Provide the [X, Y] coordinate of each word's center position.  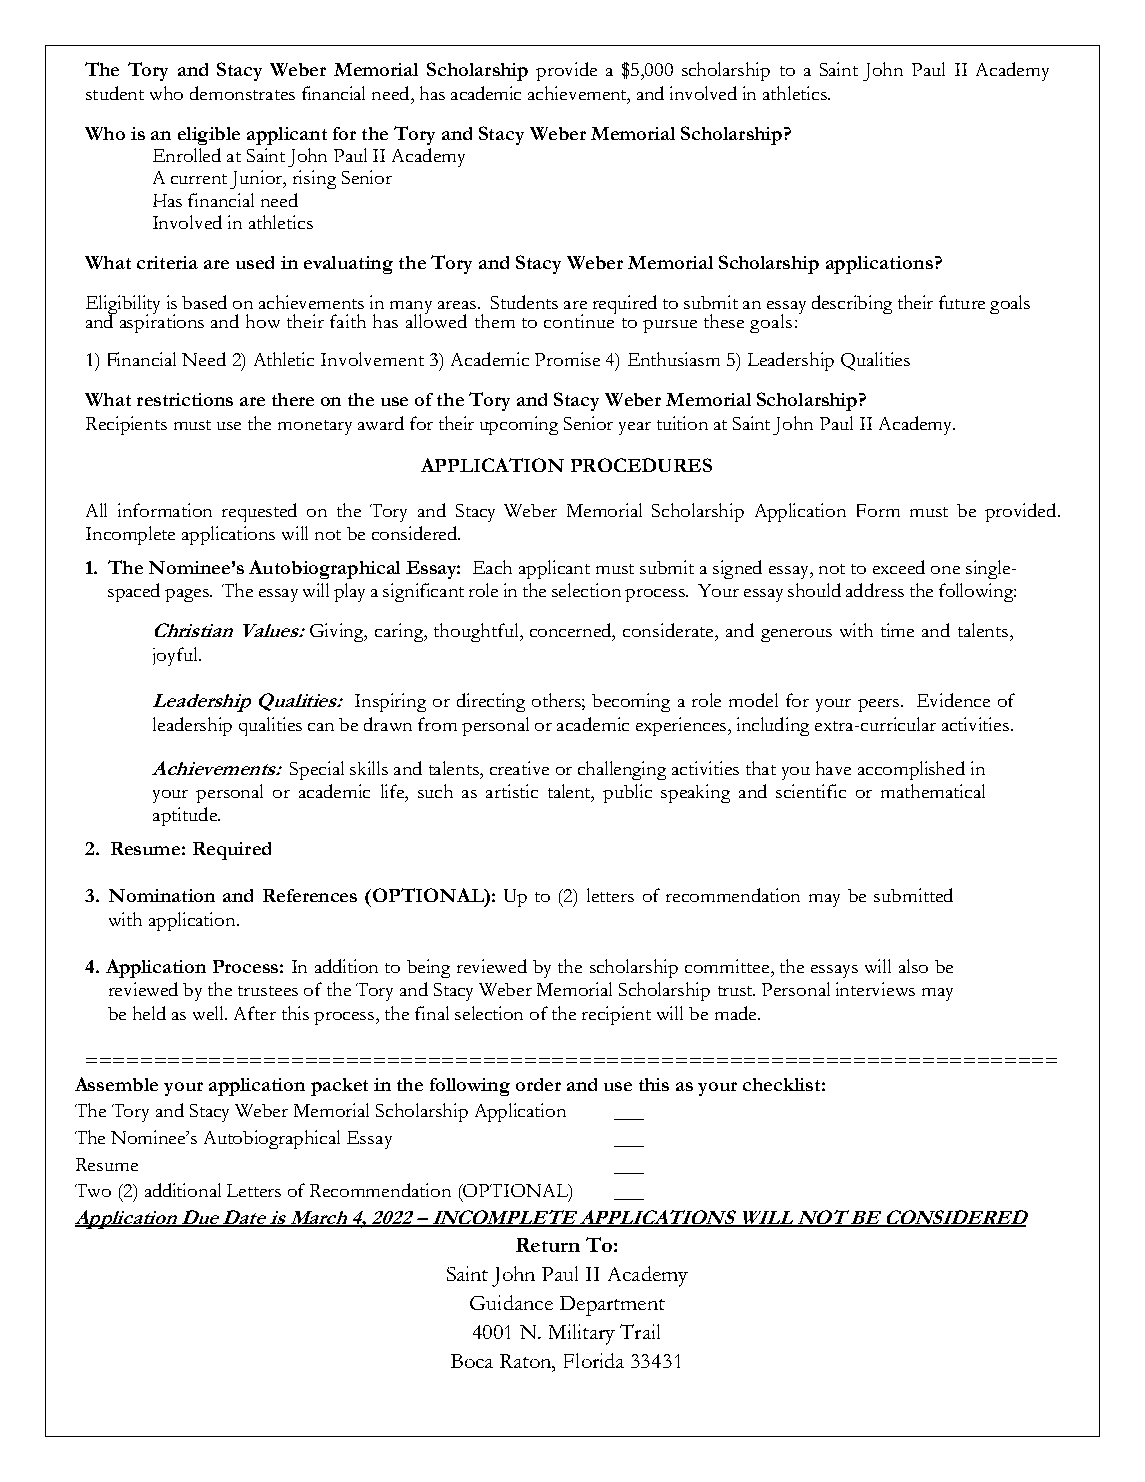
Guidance [511, 1302]
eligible [209, 136]
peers [878, 705]
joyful [176, 656]
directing [491, 702]
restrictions [185, 399]
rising [314, 179]
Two [93, 1190]
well [210, 1013]
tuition [682, 423]
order [538, 1084]
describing [852, 304]
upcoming [519, 425]
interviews [875, 989]
